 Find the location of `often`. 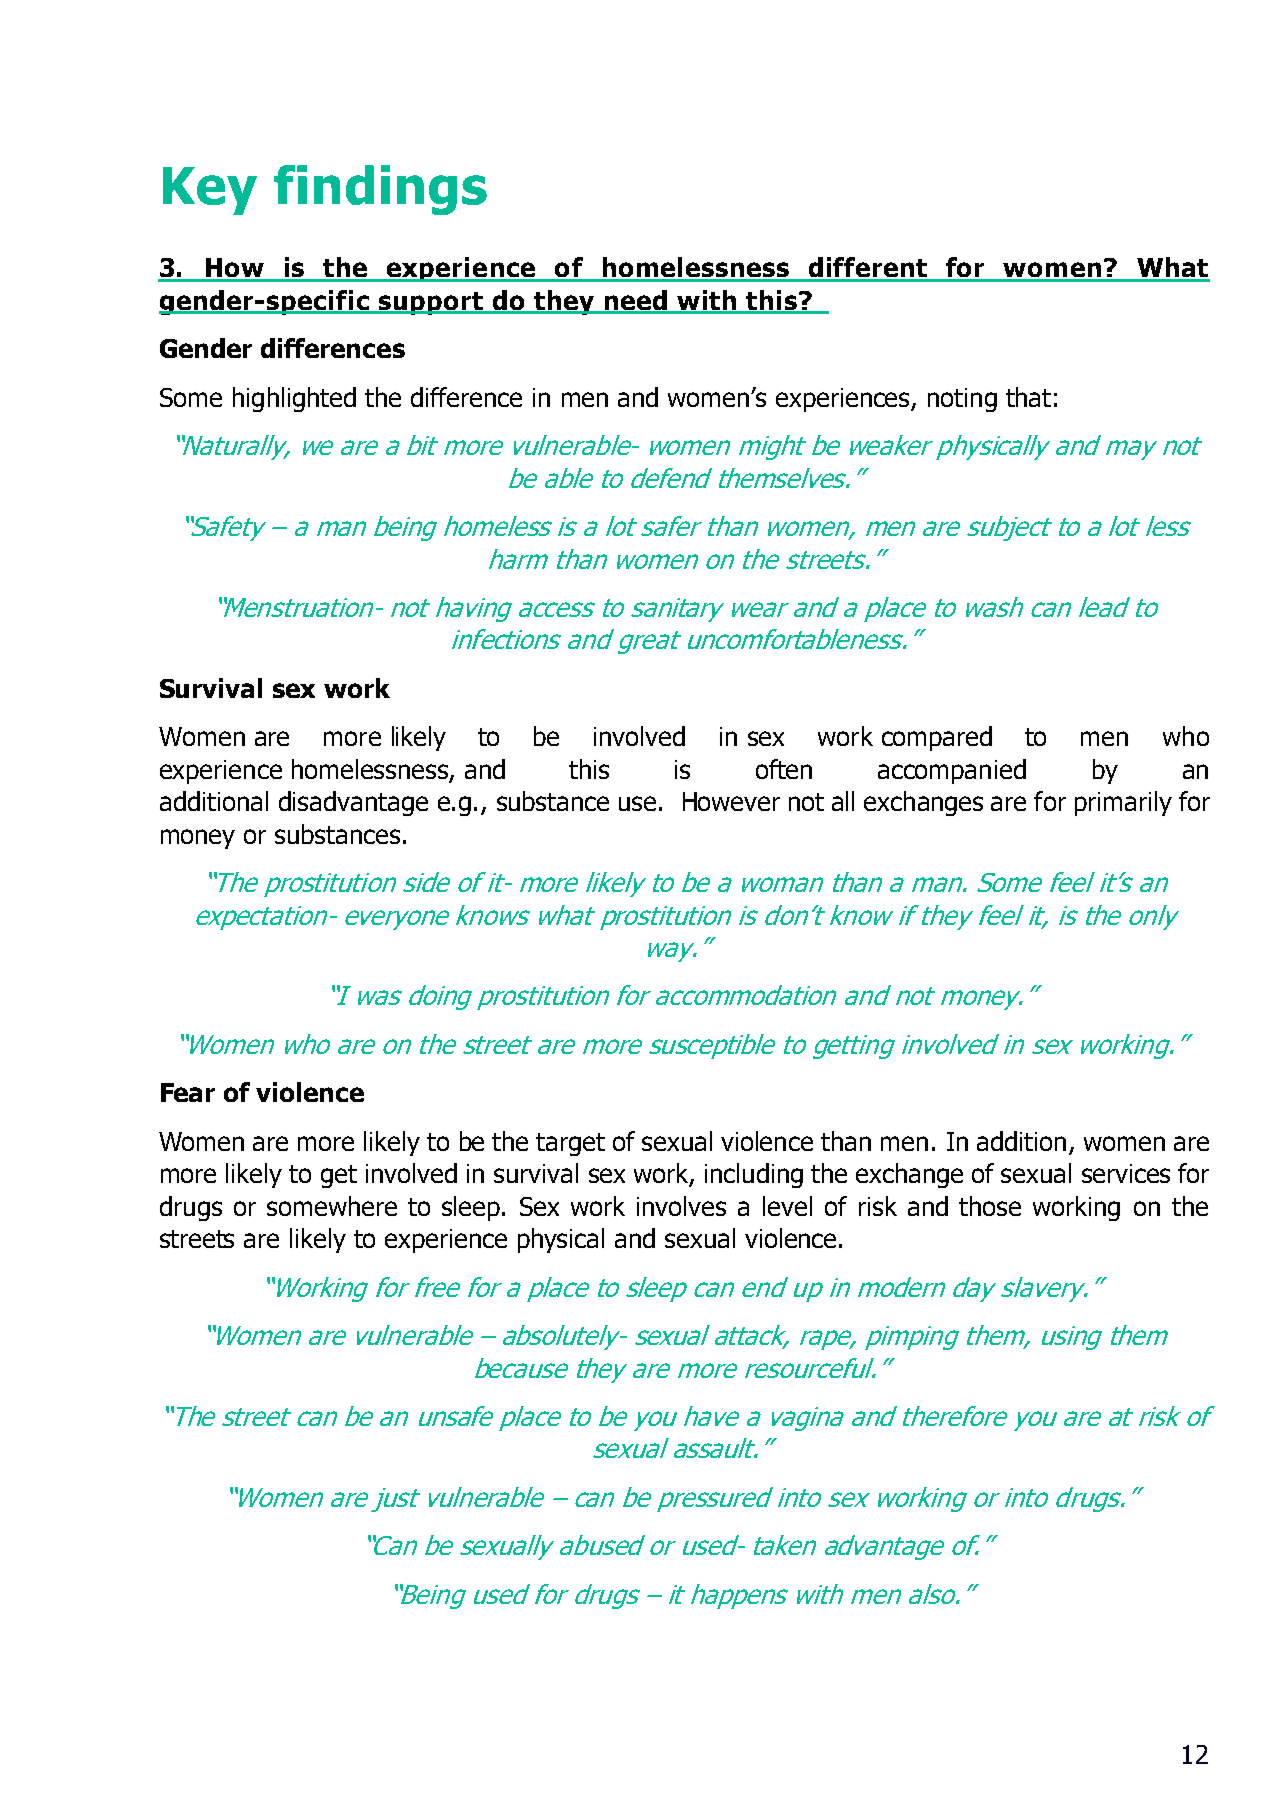

often is located at coordinates (784, 769).
